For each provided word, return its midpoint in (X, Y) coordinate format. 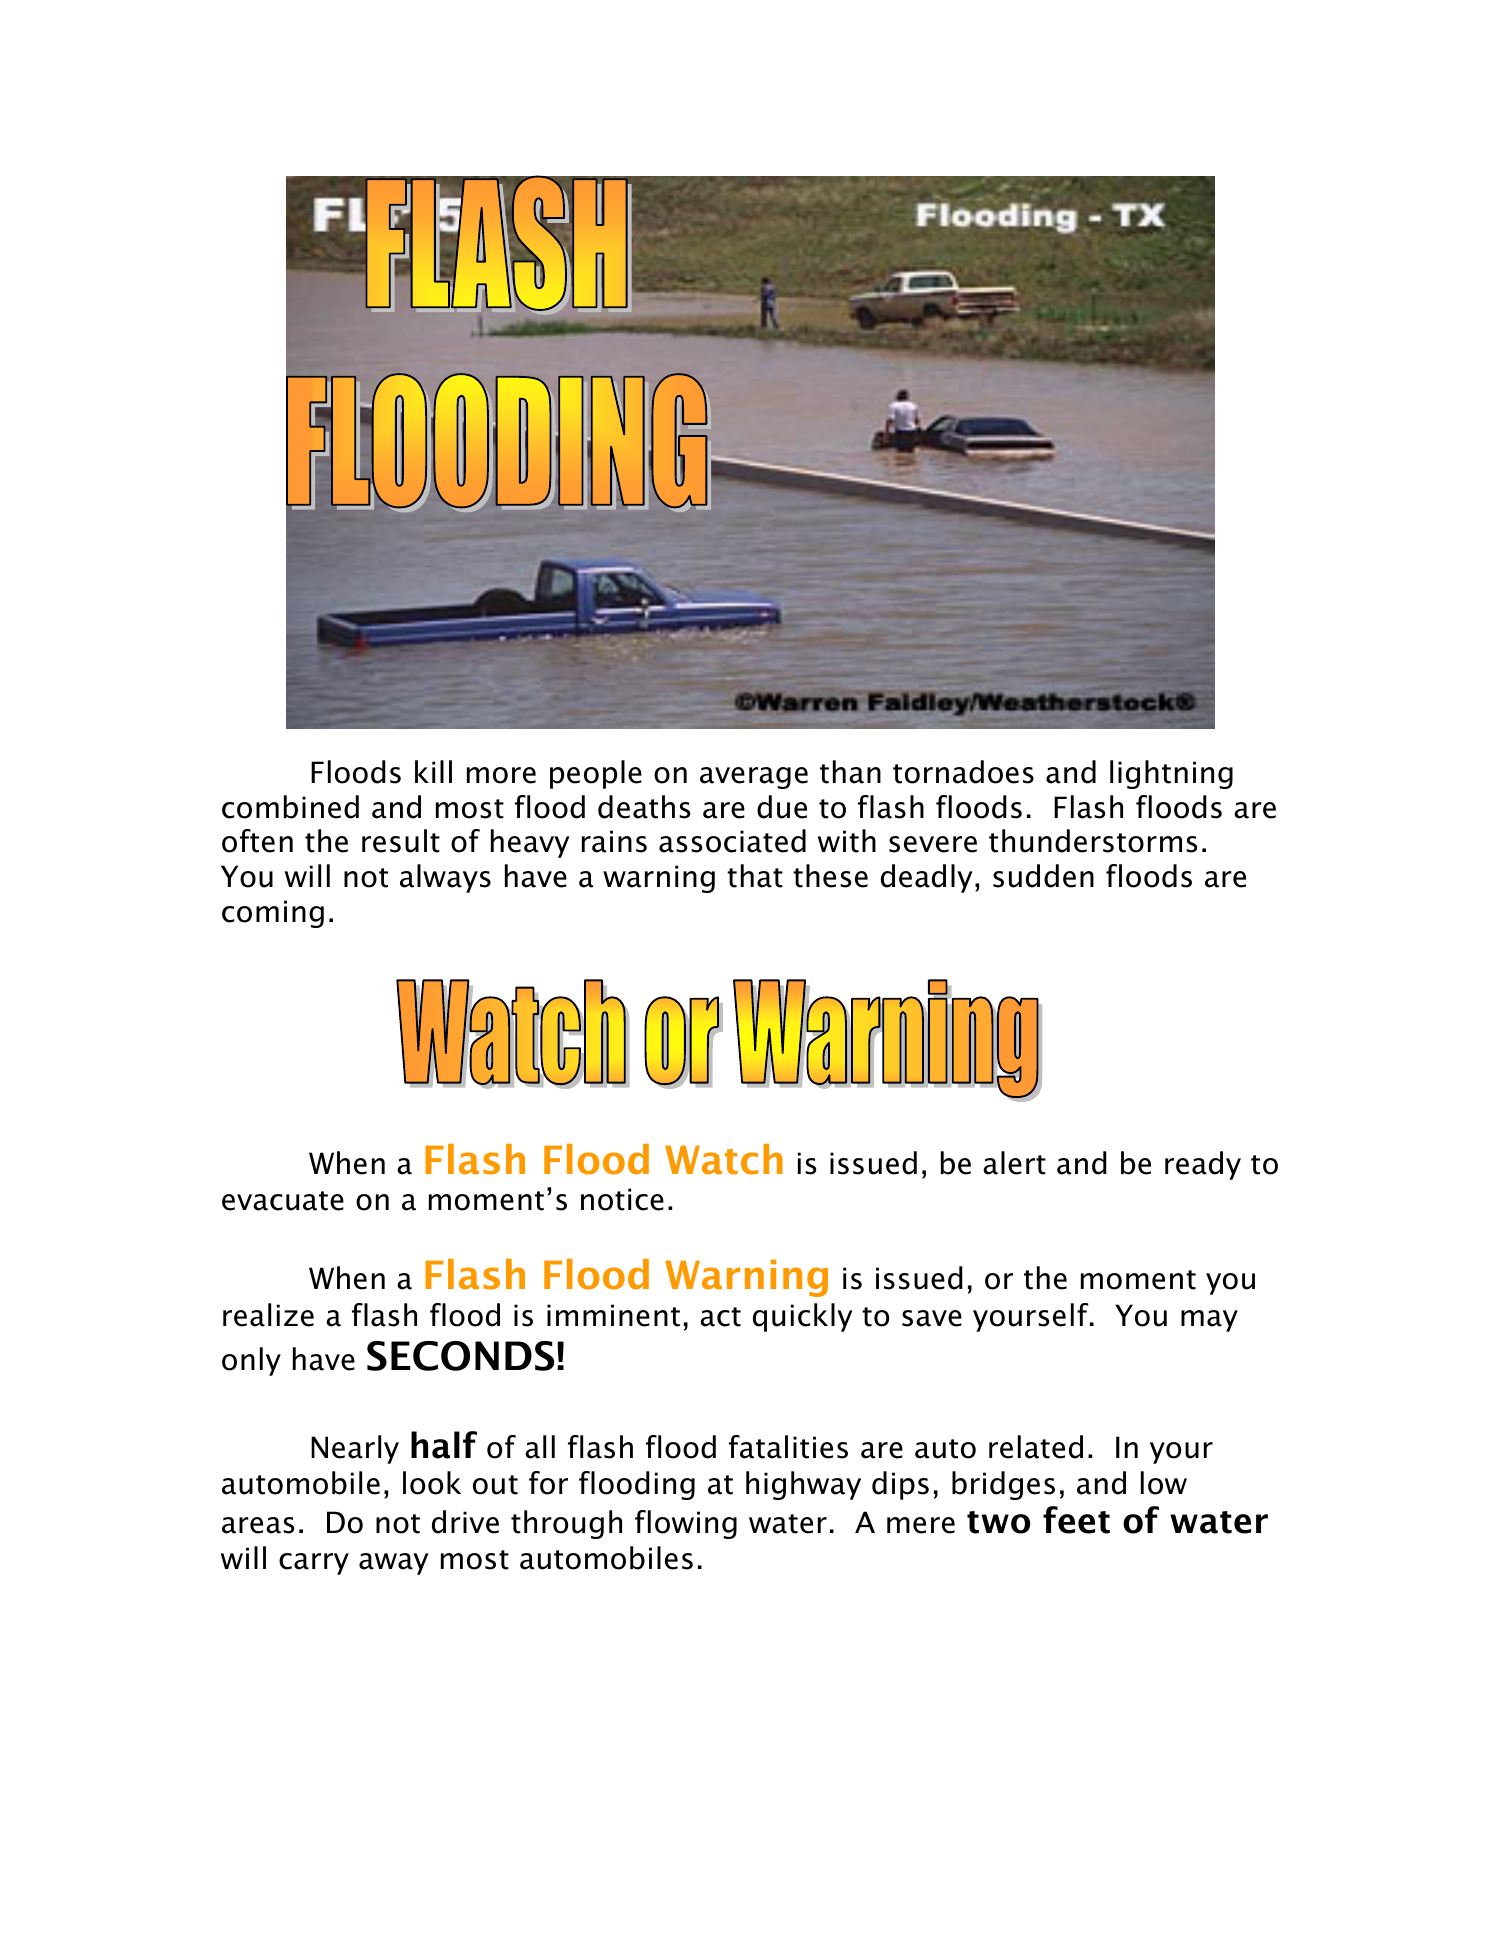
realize (268, 1315)
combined (290, 807)
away (394, 1564)
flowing (686, 1524)
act (720, 1317)
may (1209, 1321)
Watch (724, 1159)
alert (1014, 1163)
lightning (1171, 774)
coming (273, 914)
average (754, 778)
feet (1076, 1520)
